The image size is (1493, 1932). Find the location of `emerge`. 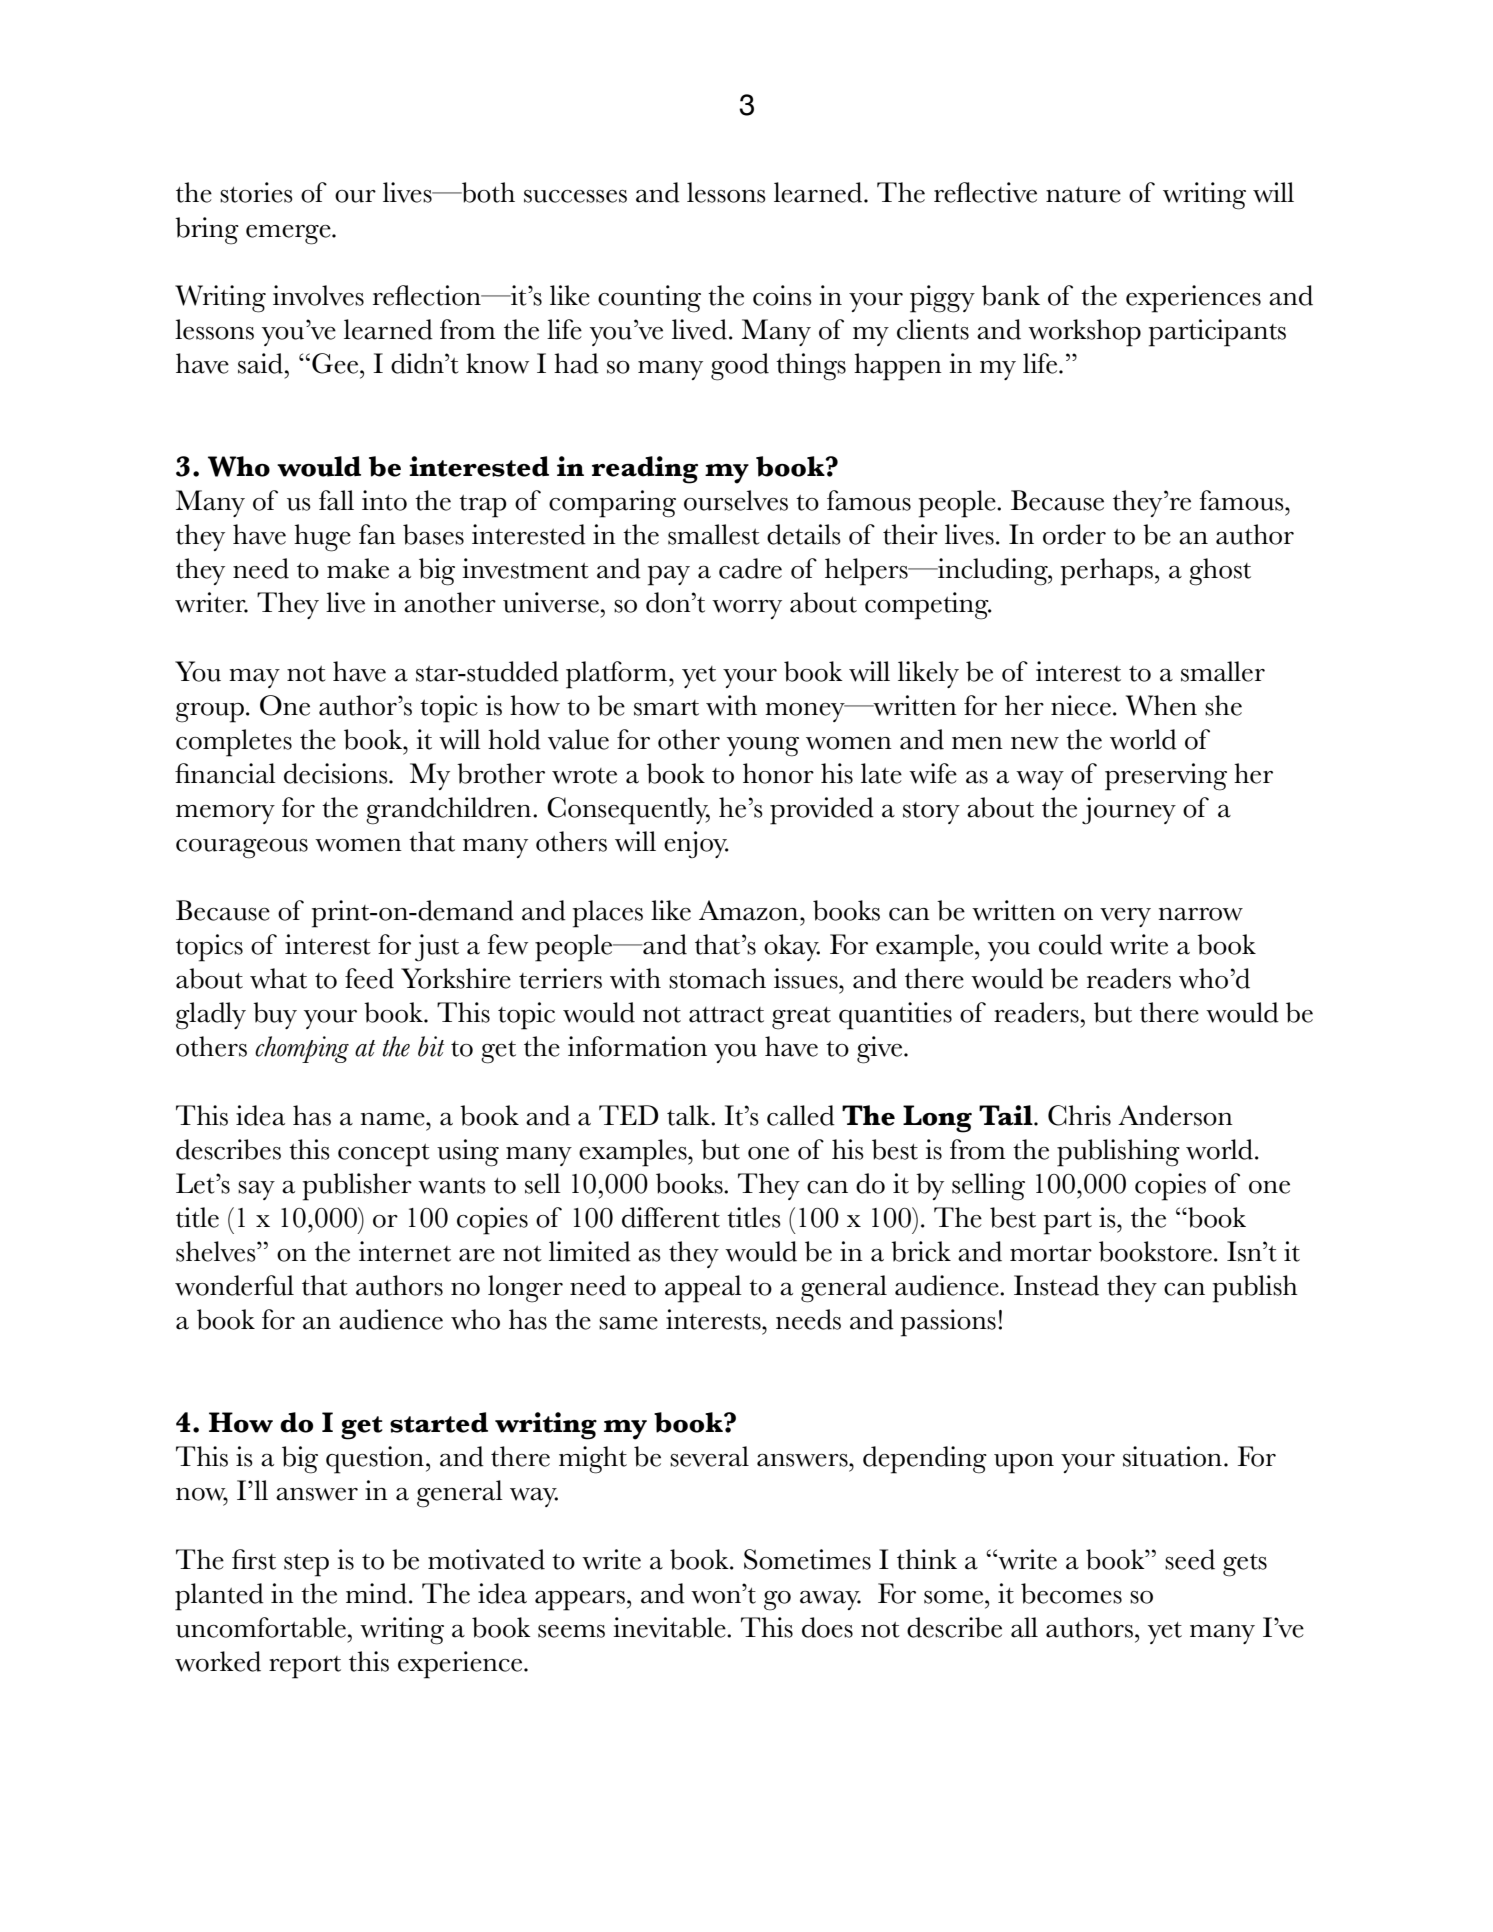

emerge is located at coordinates (289, 235).
